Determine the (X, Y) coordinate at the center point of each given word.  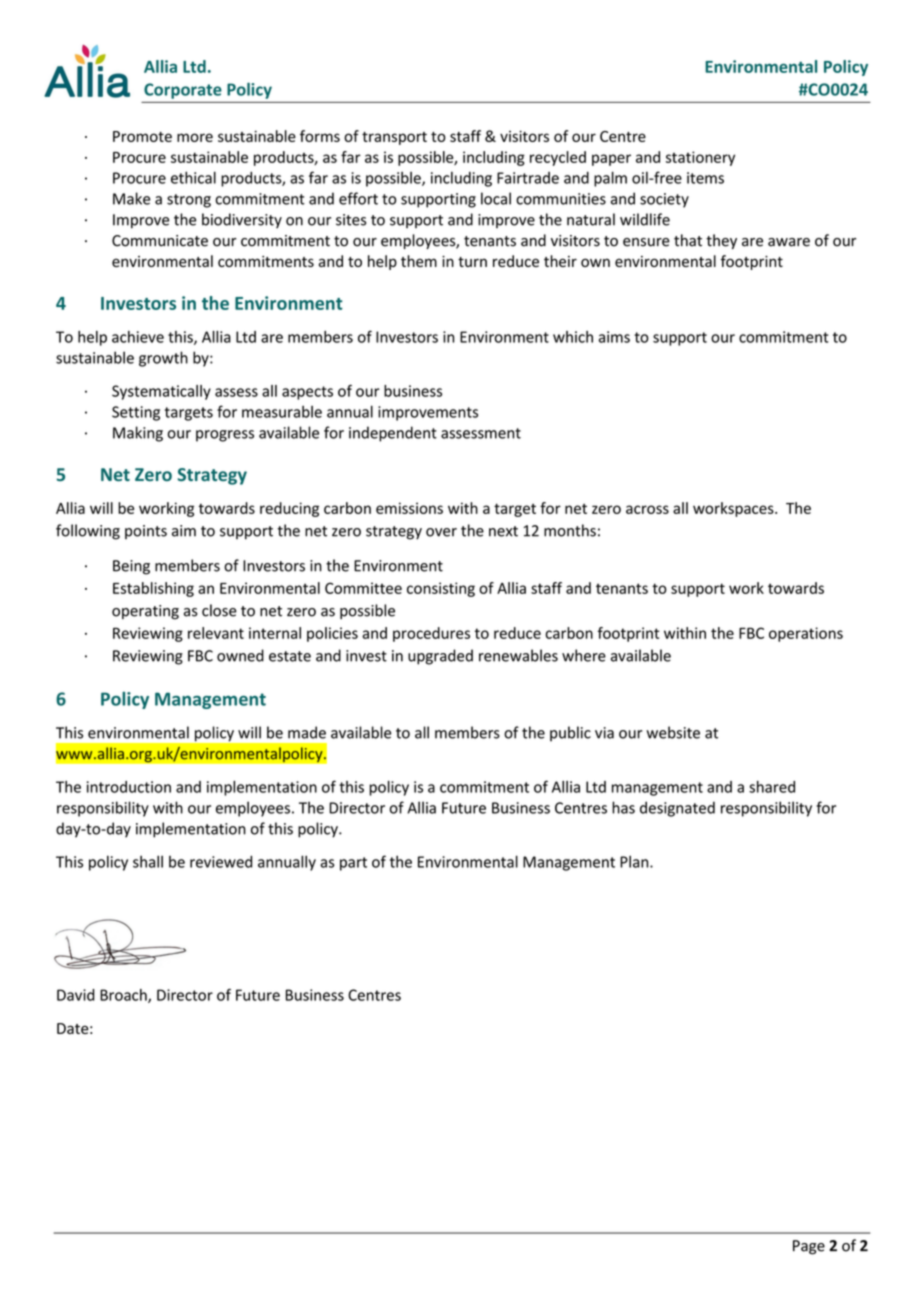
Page (809, 1247)
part (353, 864)
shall (148, 861)
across (647, 509)
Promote (142, 136)
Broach (124, 996)
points (146, 532)
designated (677, 809)
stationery (700, 158)
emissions (409, 508)
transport (394, 138)
